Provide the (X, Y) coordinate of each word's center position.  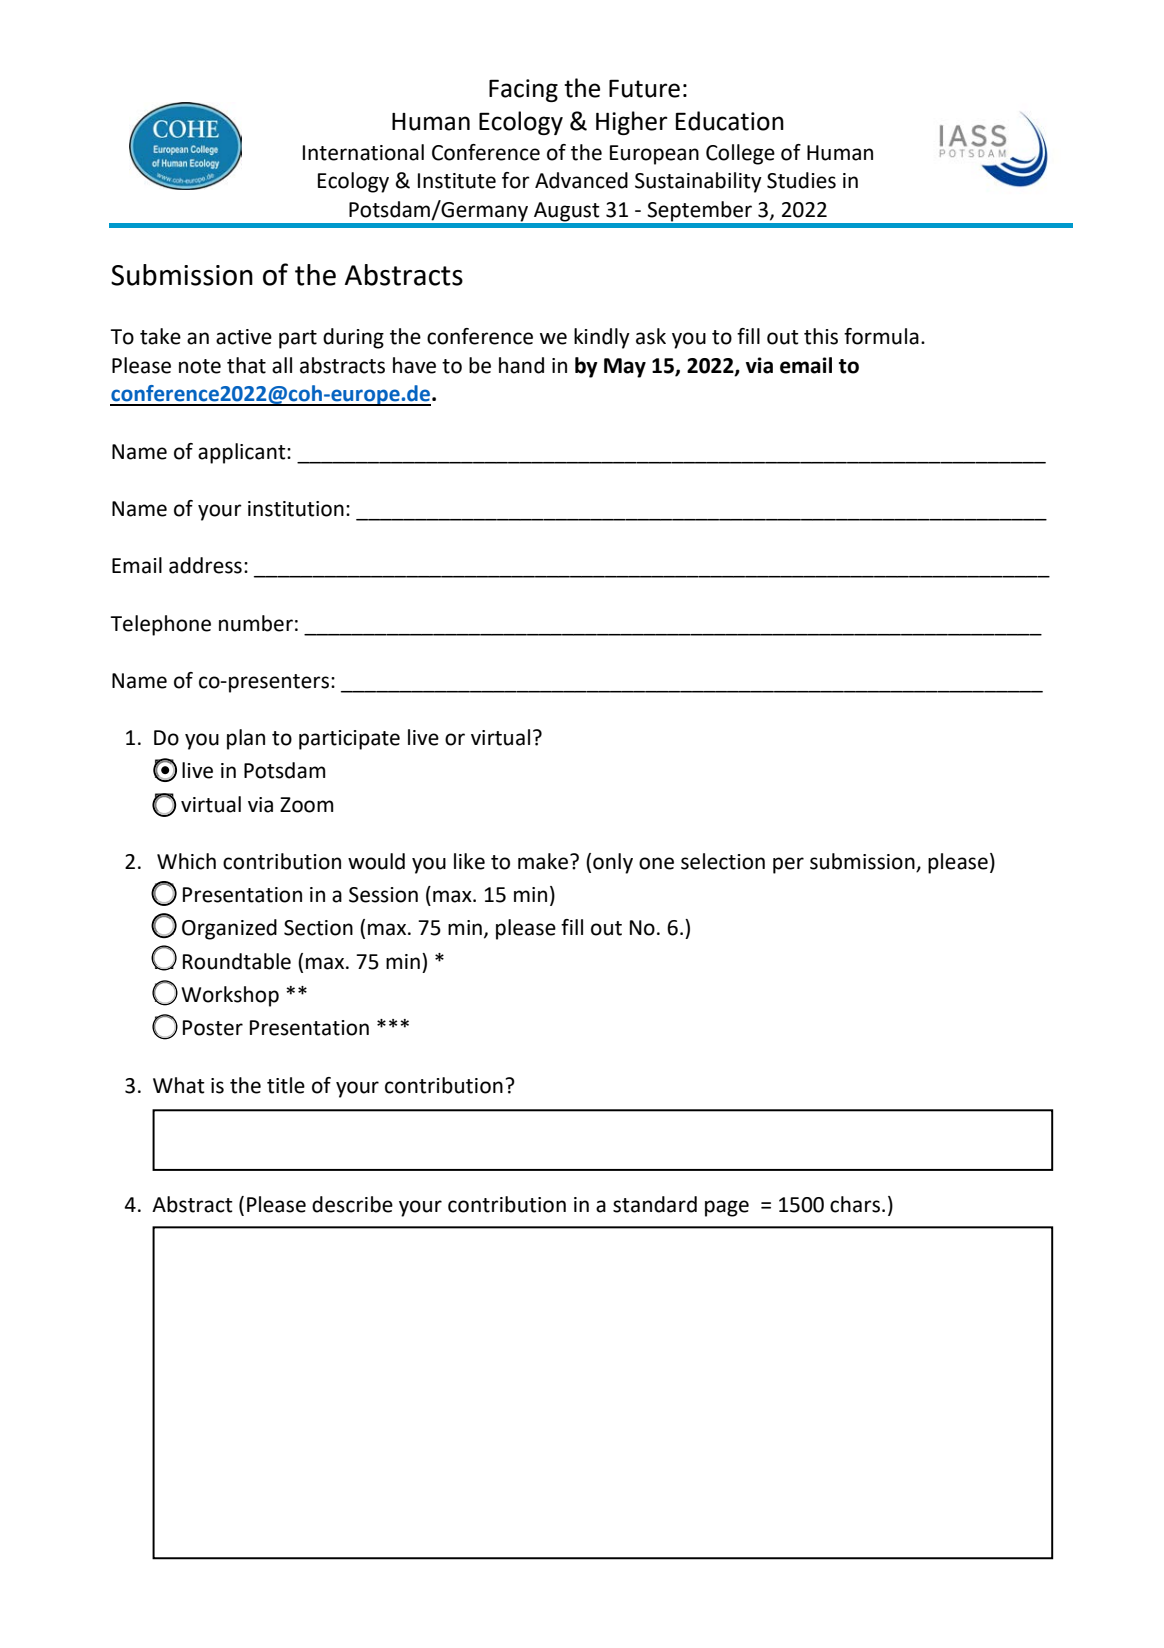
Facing (523, 90)
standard (655, 1204)
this (821, 336)
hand (521, 365)
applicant (243, 453)
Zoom (306, 805)
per (788, 865)
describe (352, 1204)
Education (730, 121)
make (544, 861)
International (363, 152)
